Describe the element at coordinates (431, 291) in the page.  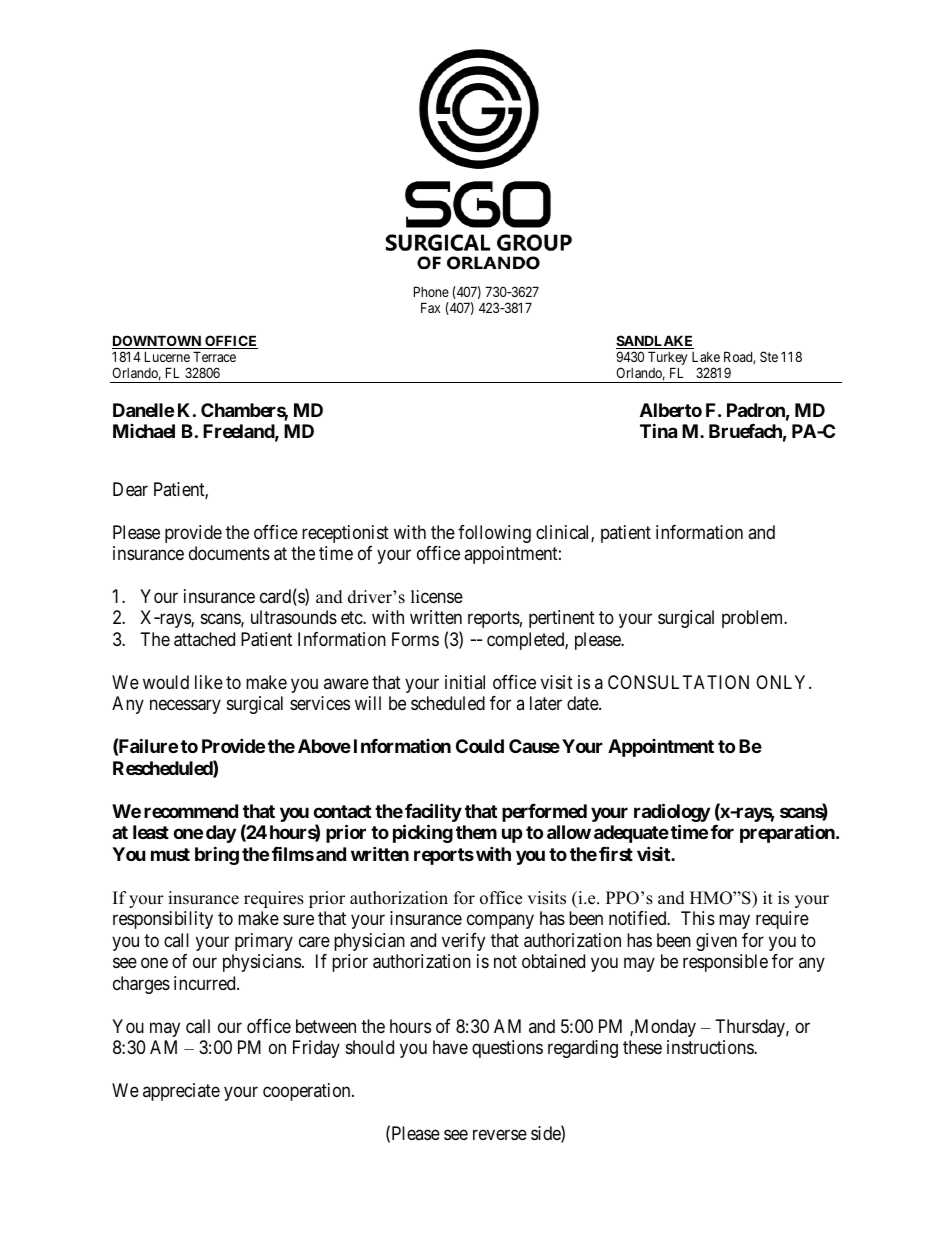
I see `Phone` at that location.
